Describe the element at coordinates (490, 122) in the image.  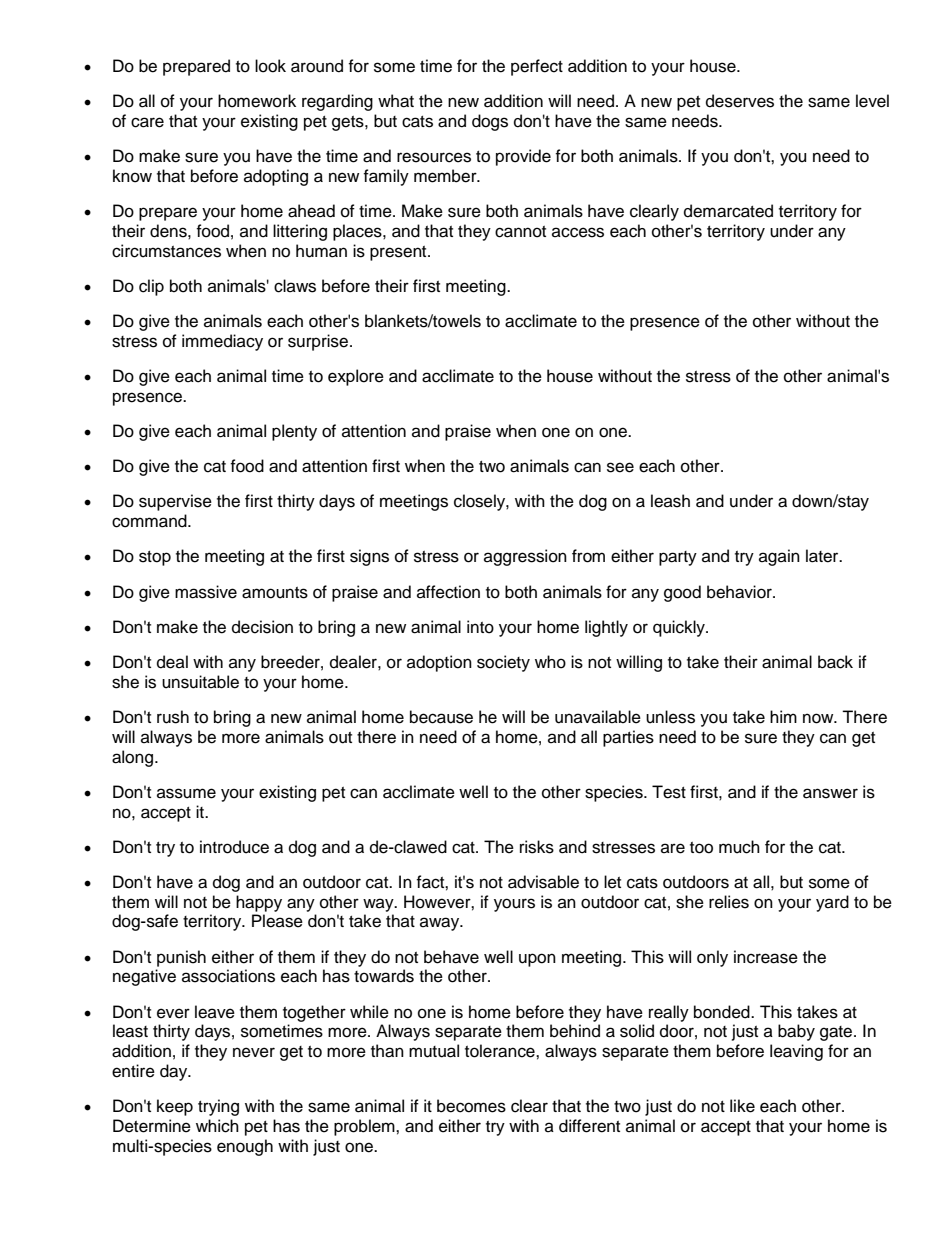
I see `dogs` at that location.
